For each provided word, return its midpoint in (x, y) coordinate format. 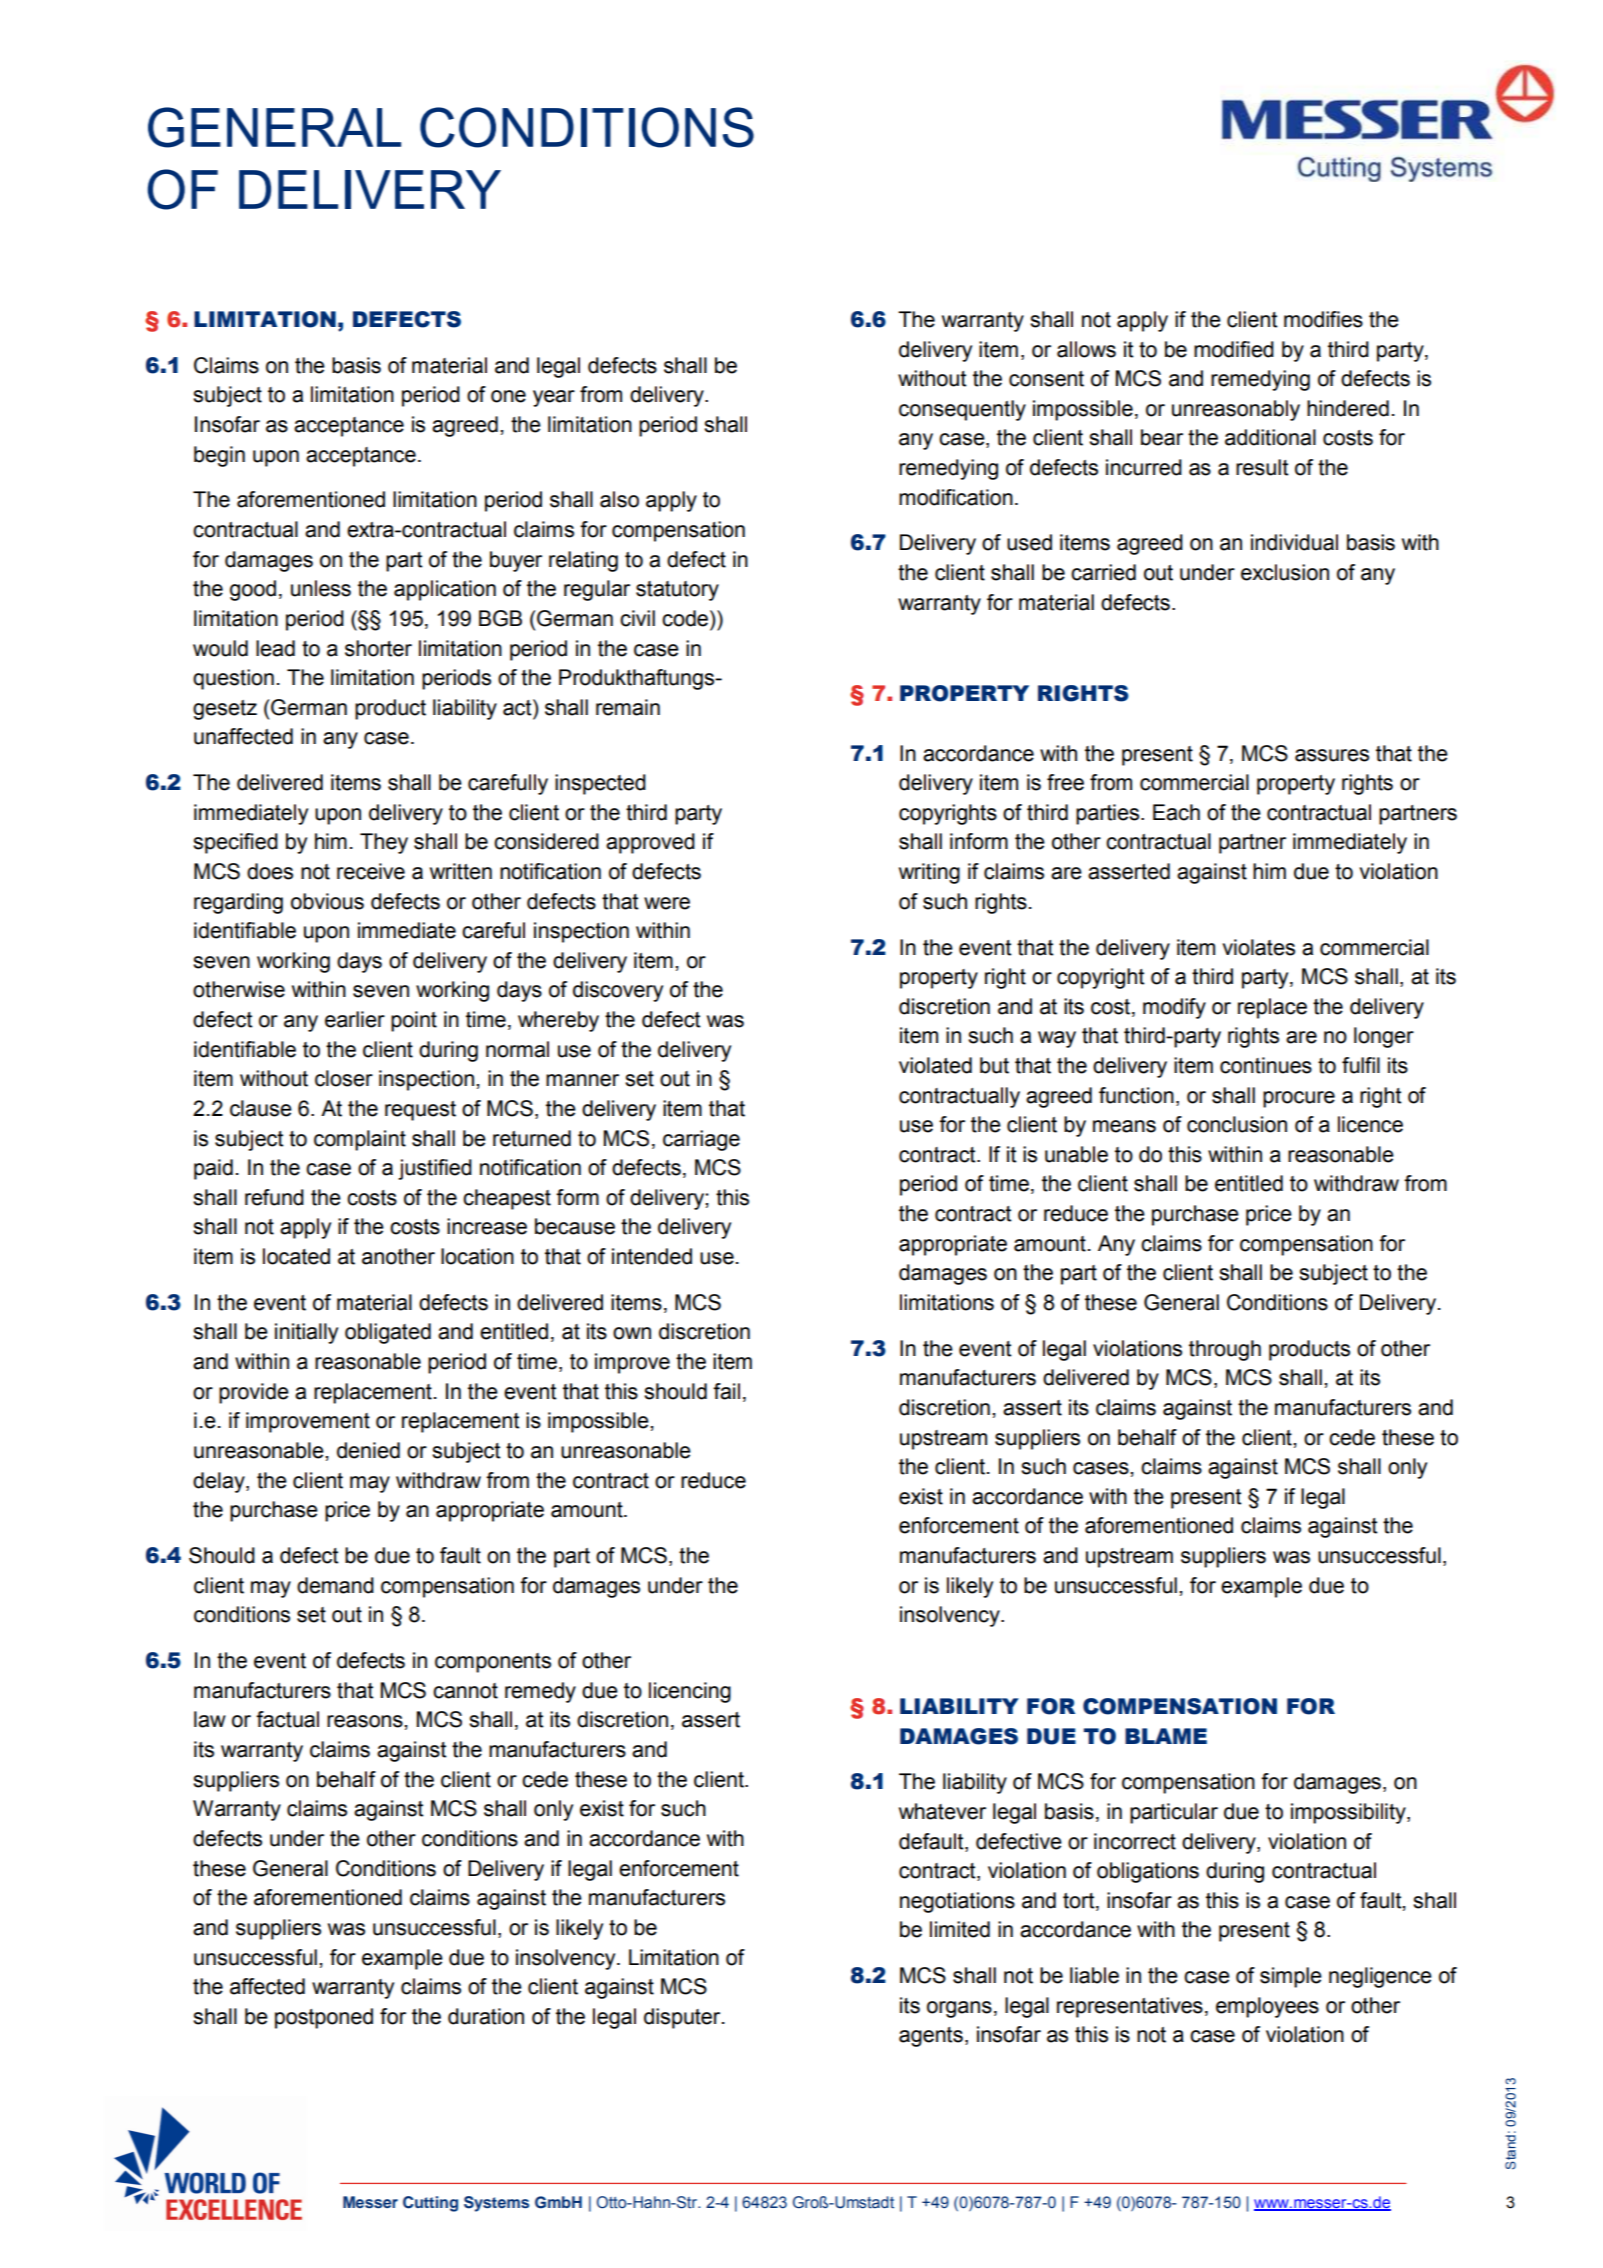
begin (219, 456)
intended (652, 1256)
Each (1176, 812)
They (384, 843)
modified (1234, 349)
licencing (690, 1692)
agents (931, 2037)
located (296, 1256)
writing (929, 873)
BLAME (1166, 1736)
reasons (366, 1721)
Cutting (430, 2204)
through (1225, 1350)
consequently (962, 410)
